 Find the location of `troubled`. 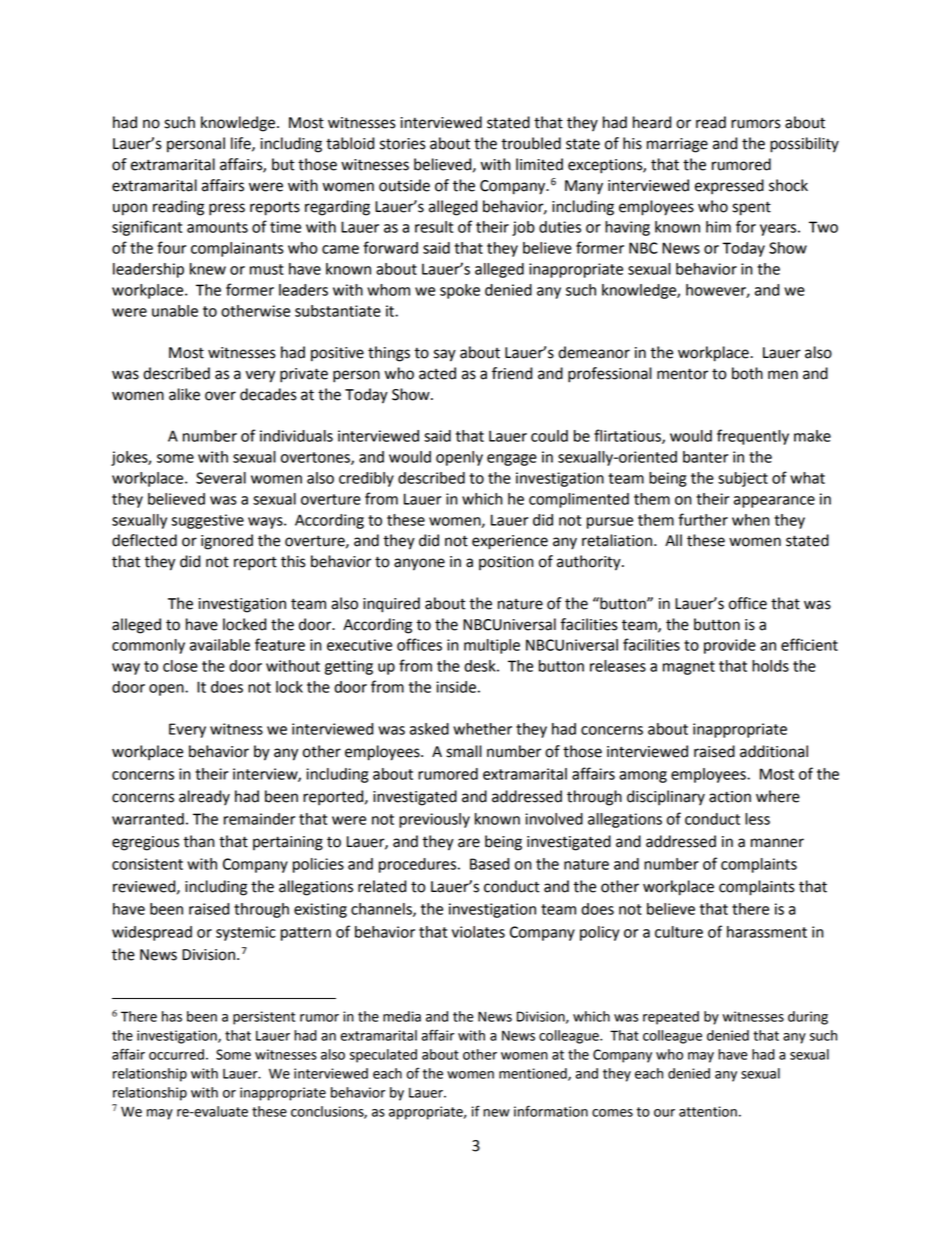

troubled is located at coordinates (531, 143).
